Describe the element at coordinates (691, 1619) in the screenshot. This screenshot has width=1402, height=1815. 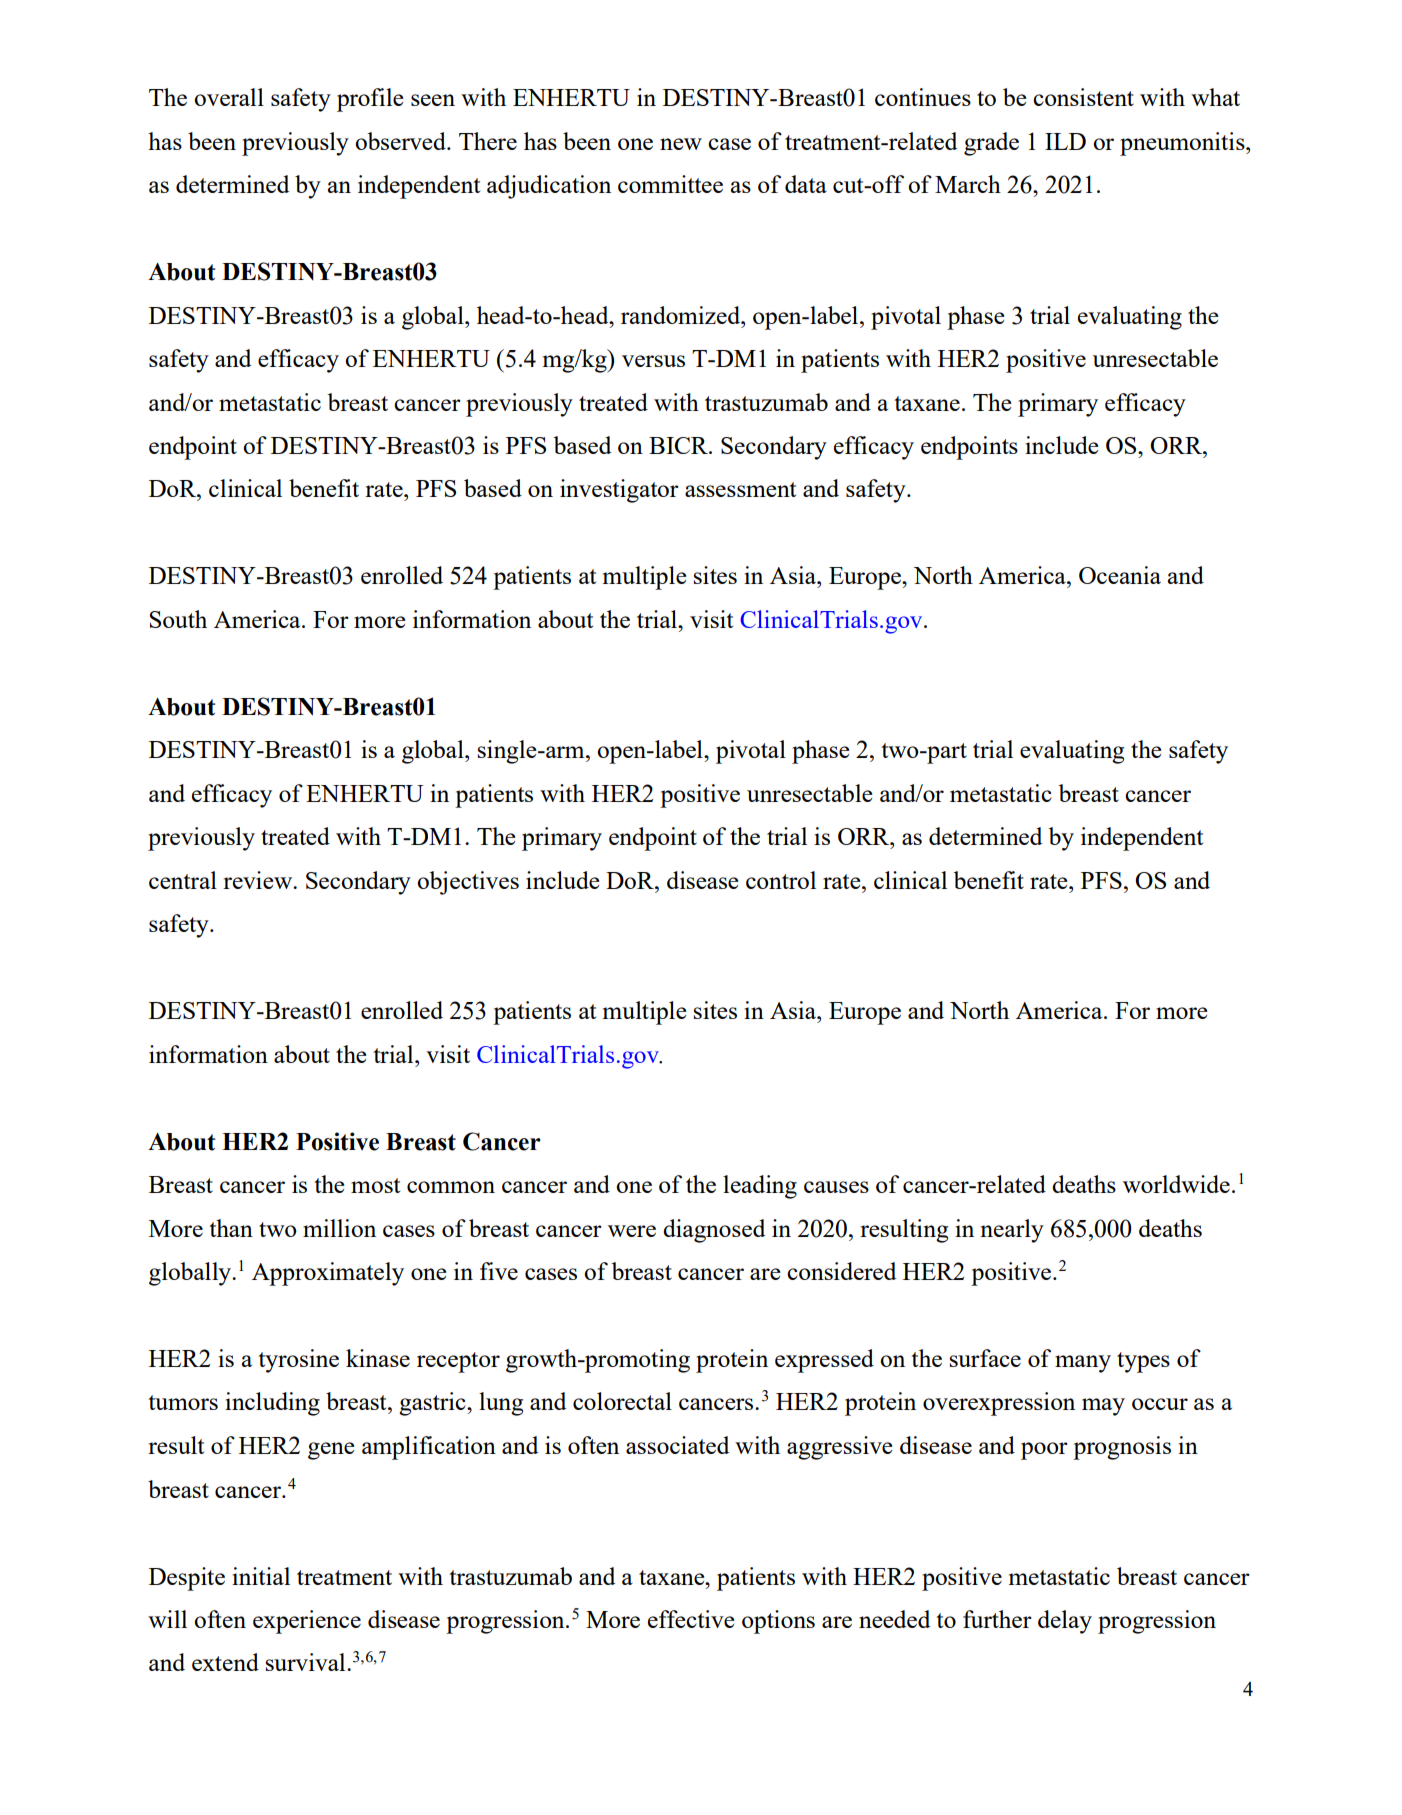
I see `effective` at that location.
